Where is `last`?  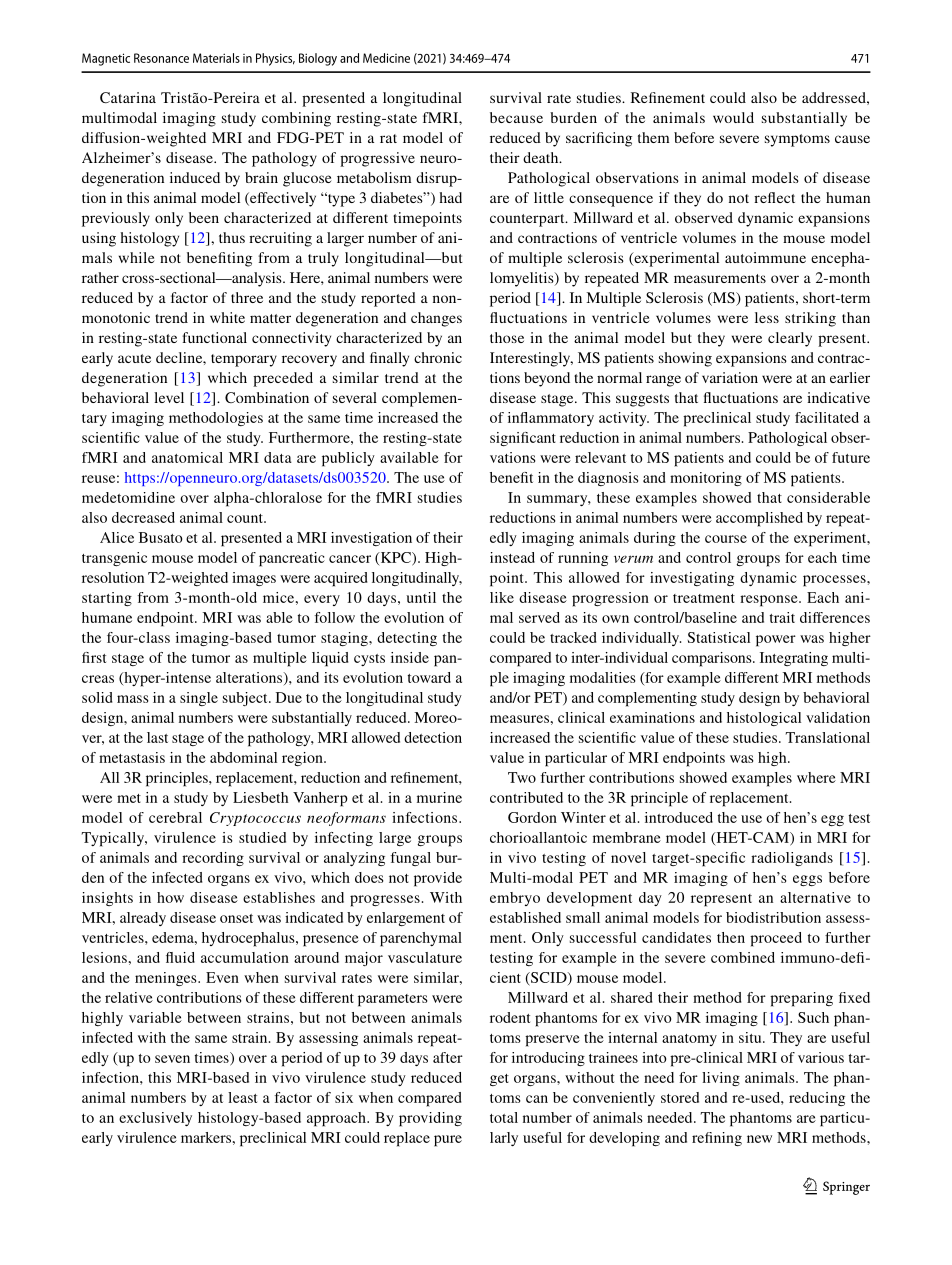 last is located at coordinates (157, 737).
